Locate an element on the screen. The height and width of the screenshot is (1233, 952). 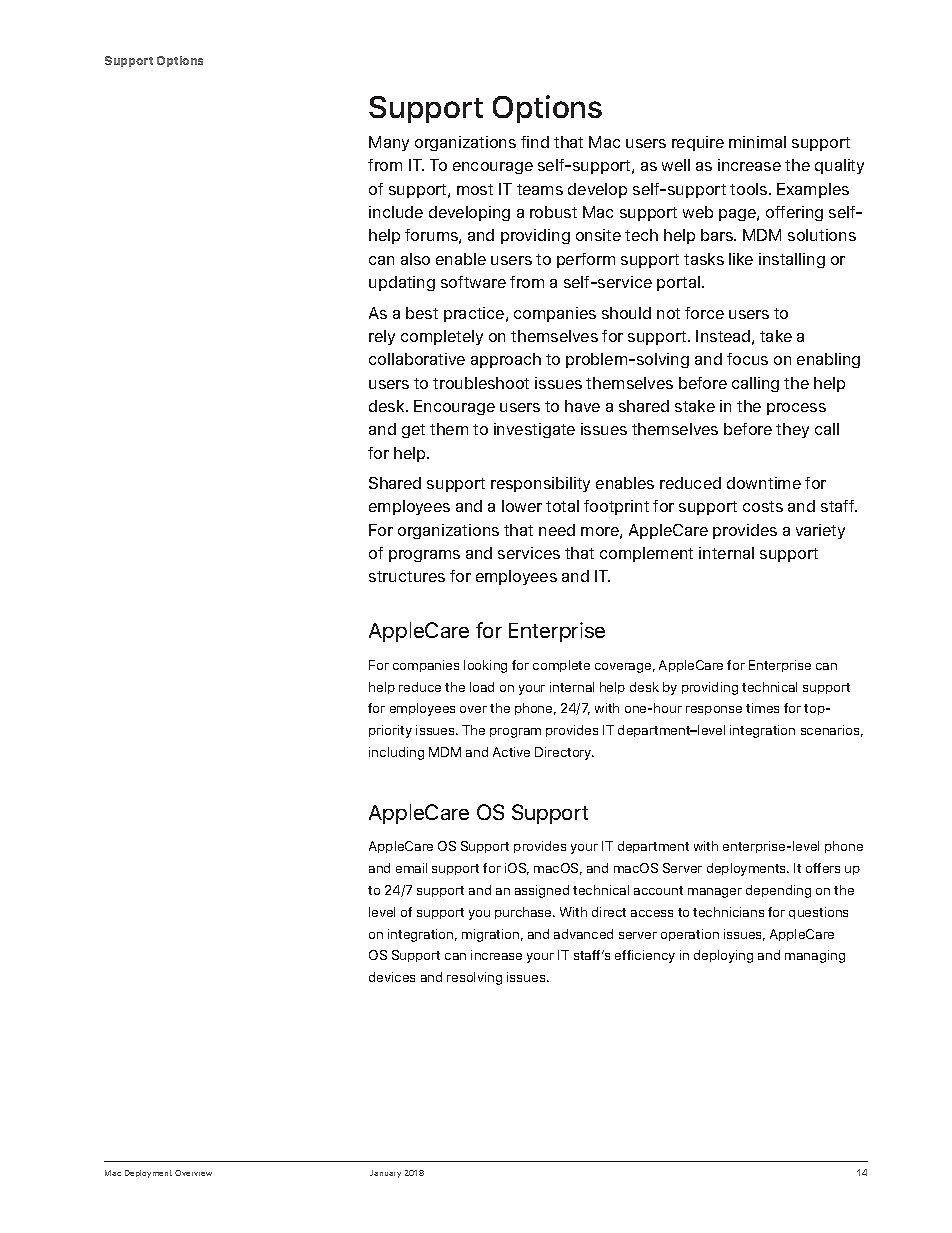
most is located at coordinates (475, 189).
